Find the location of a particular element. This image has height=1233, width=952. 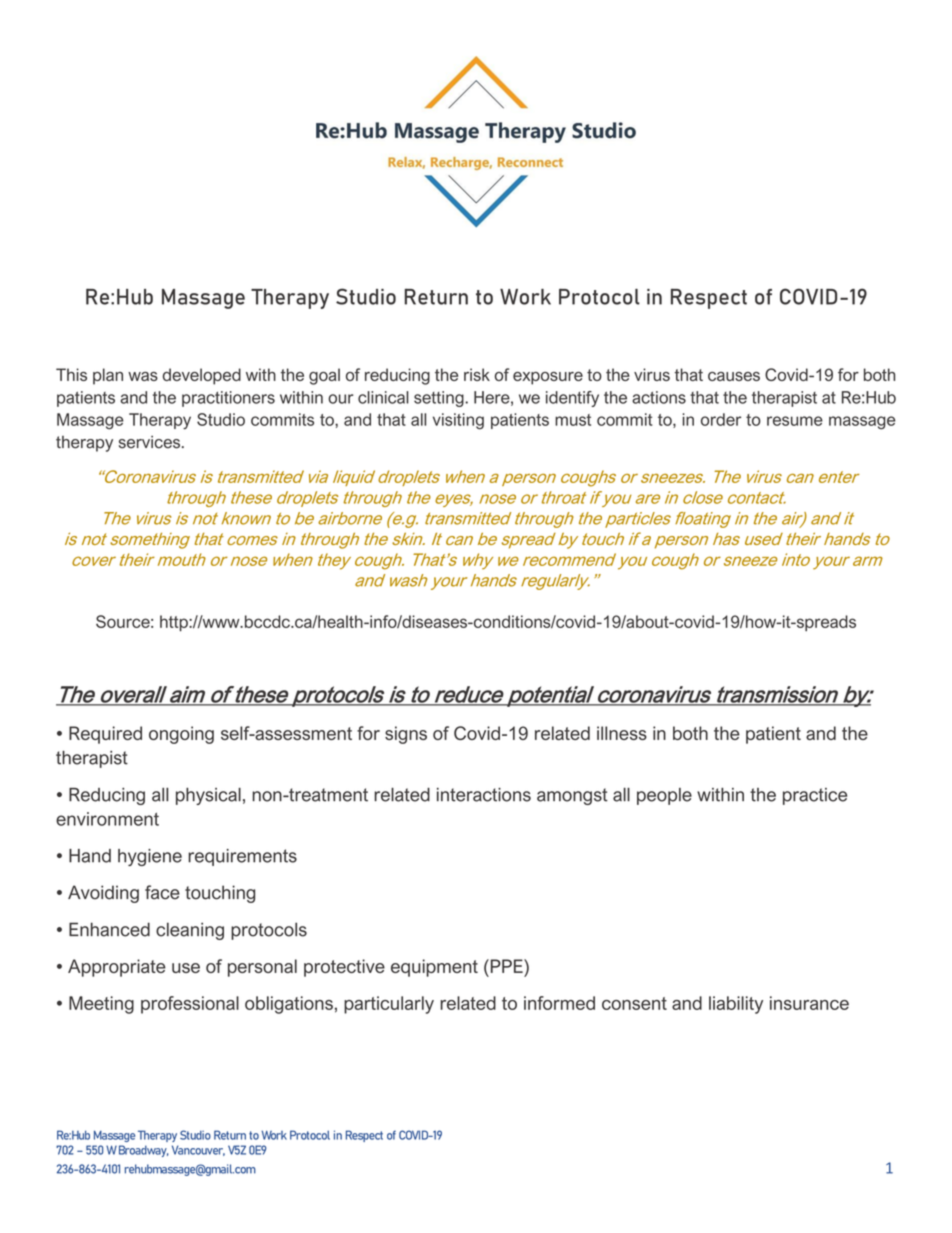

particularly is located at coordinates (389, 1005).
